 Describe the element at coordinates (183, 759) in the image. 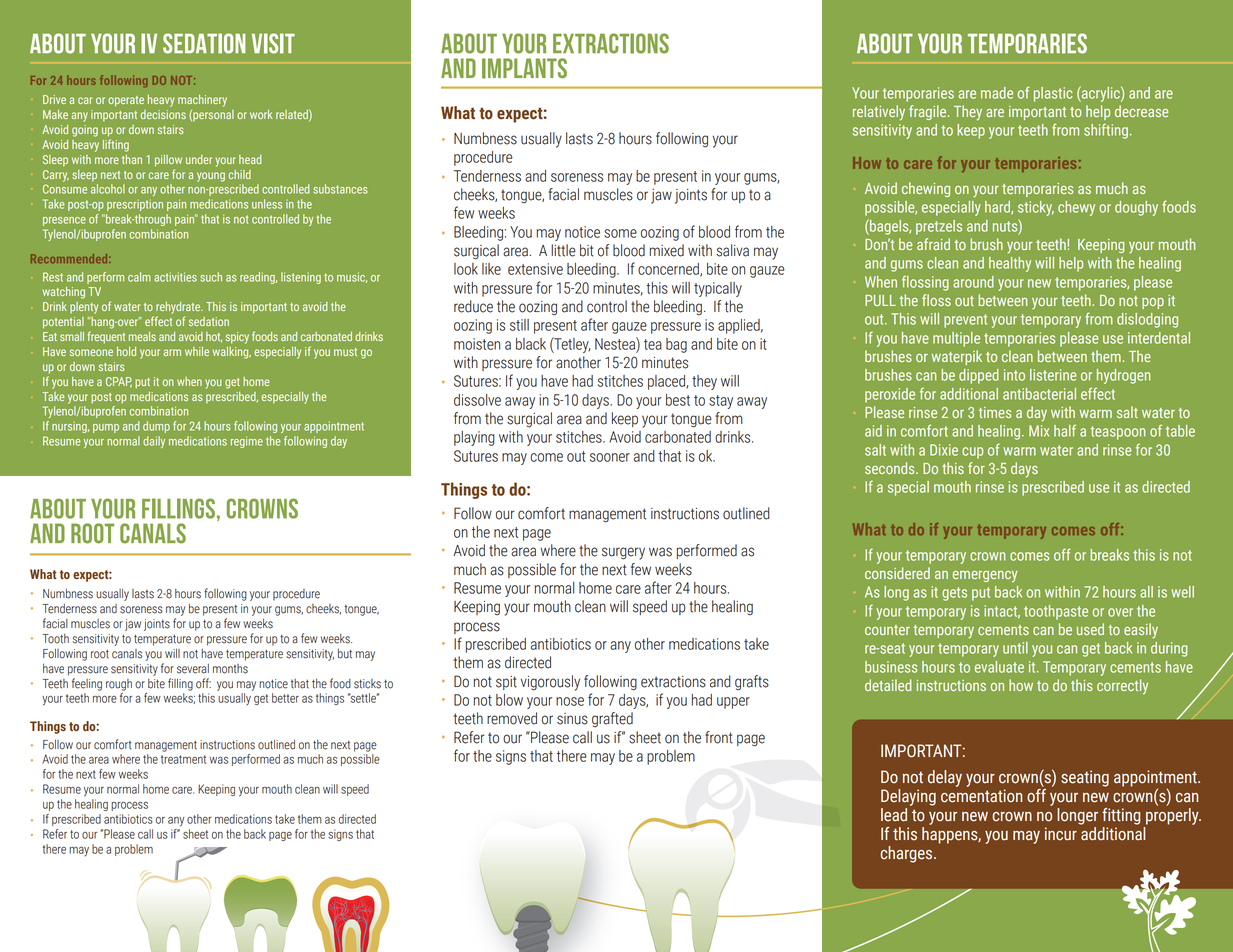

I see `treatment` at that location.
